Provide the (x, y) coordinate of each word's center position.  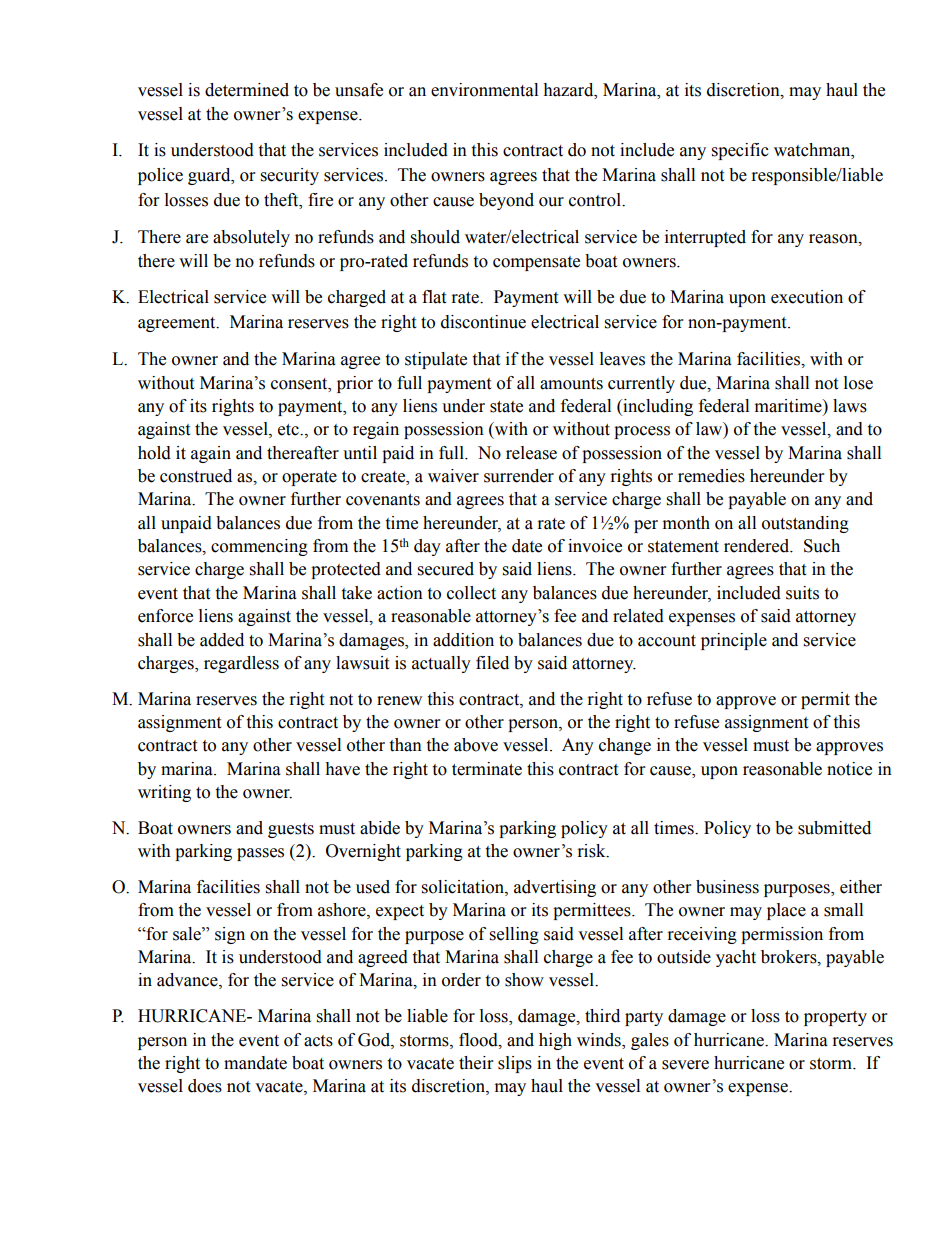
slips (515, 1064)
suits (802, 593)
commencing (259, 547)
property (835, 1018)
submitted (834, 828)
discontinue (483, 322)
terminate (487, 769)
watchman (813, 150)
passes (260, 854)
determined (247, 90)
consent (300, 384)
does (205, 1086)
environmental (484, 90)
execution (807, 297)
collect (471, 593)
